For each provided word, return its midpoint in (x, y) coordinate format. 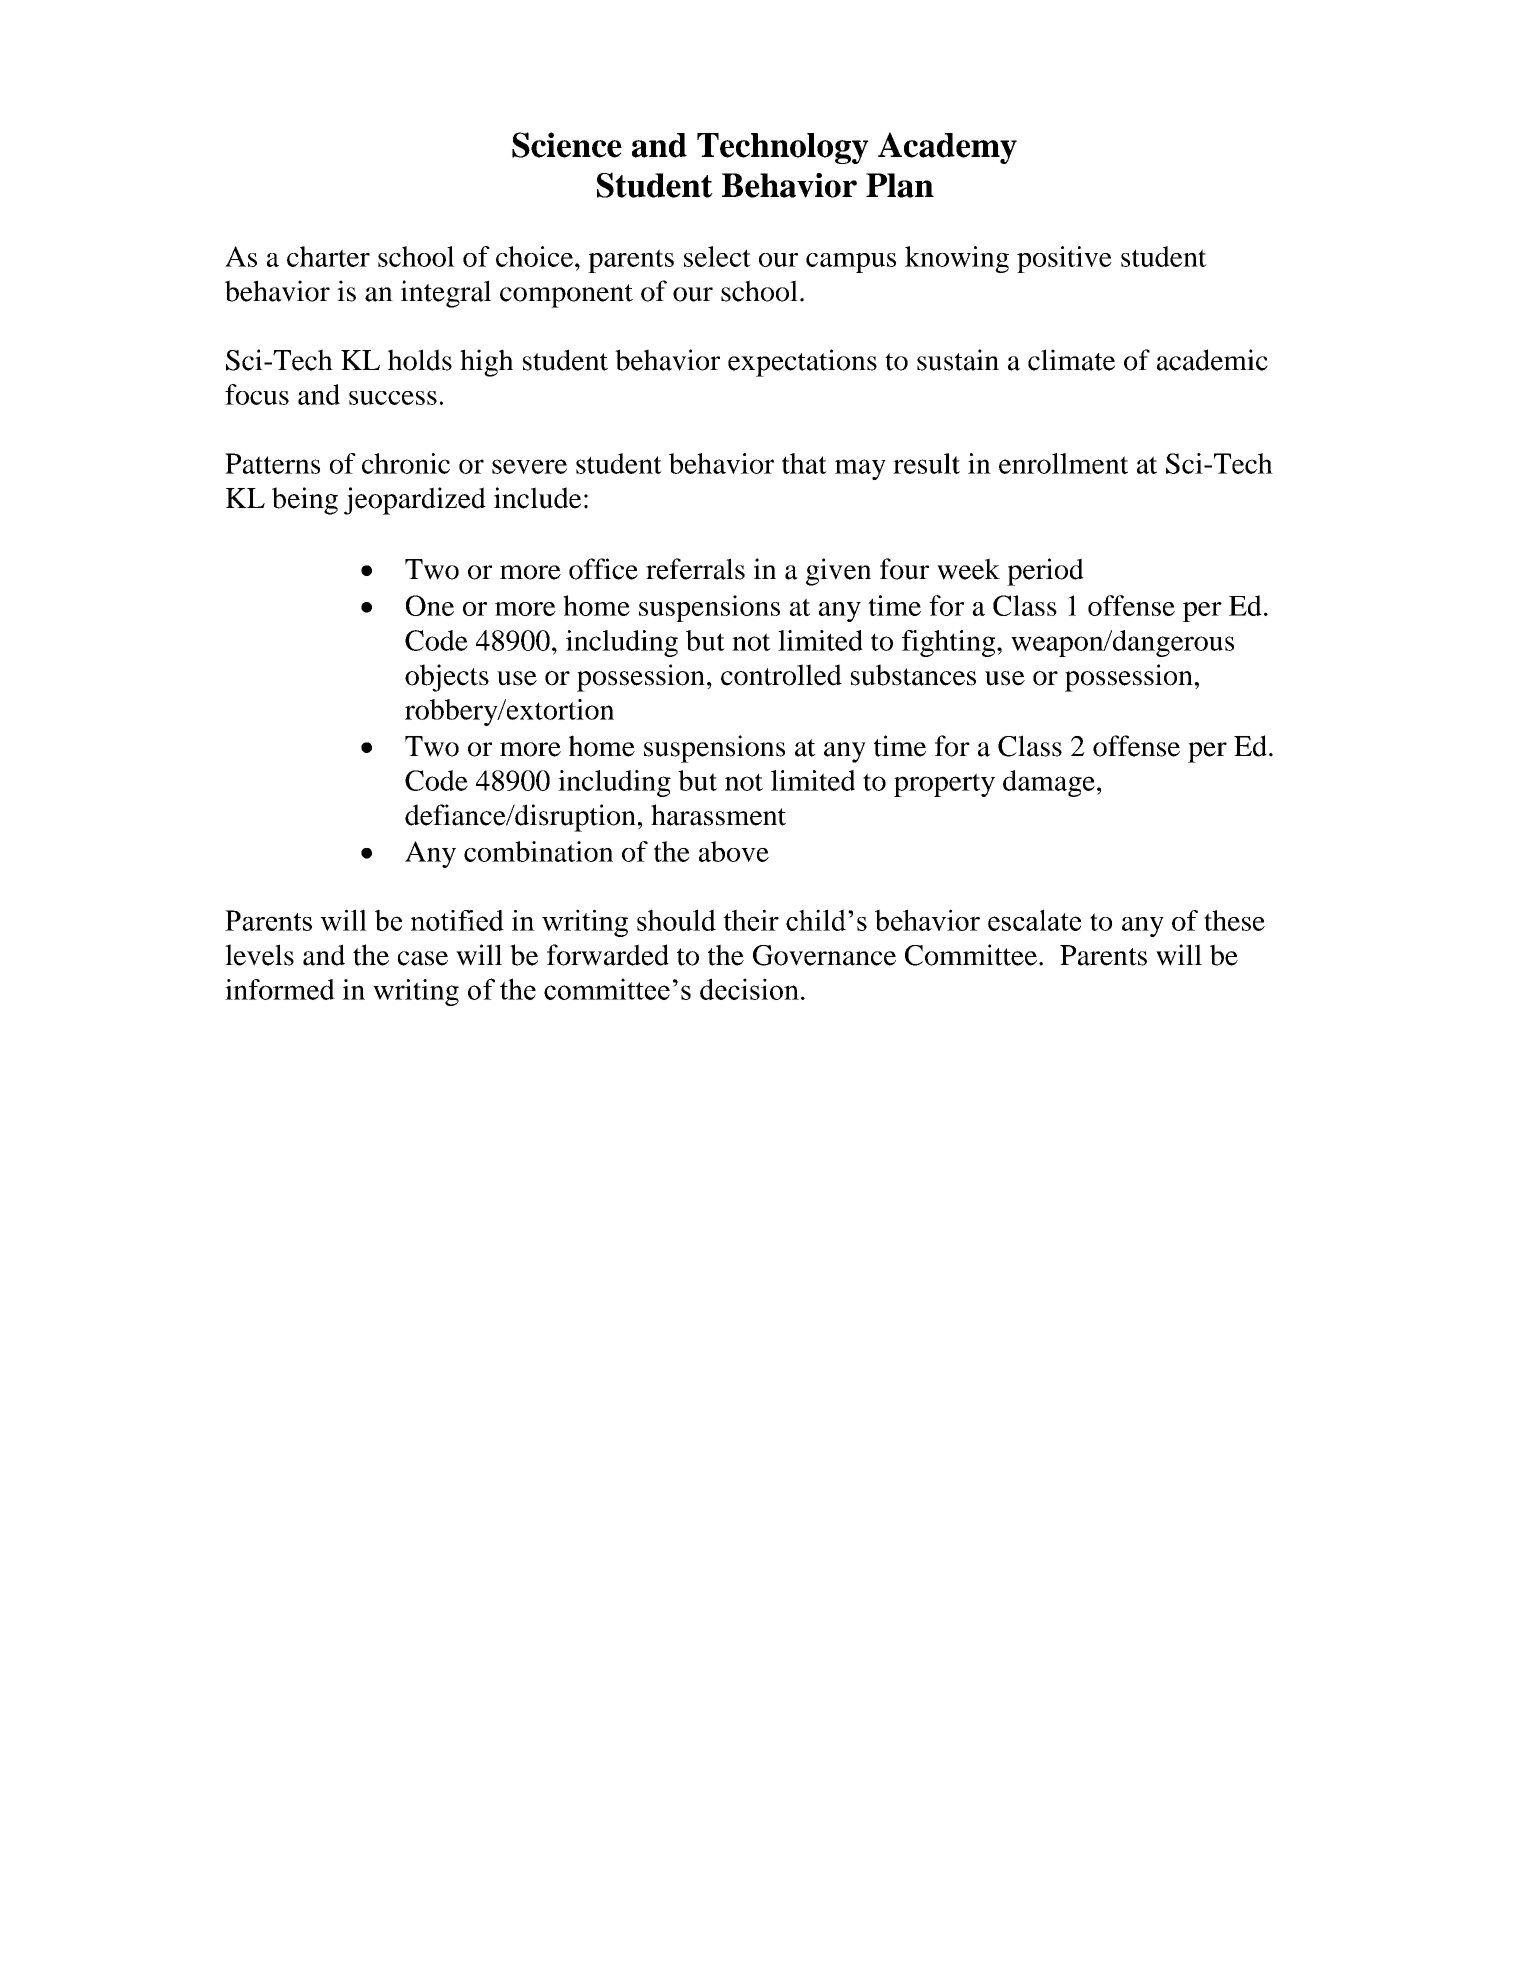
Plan (900, 185)
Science (567, 145)
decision (749, 989)
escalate (1034, 920)
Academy (947, 148)
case (423, 958)
